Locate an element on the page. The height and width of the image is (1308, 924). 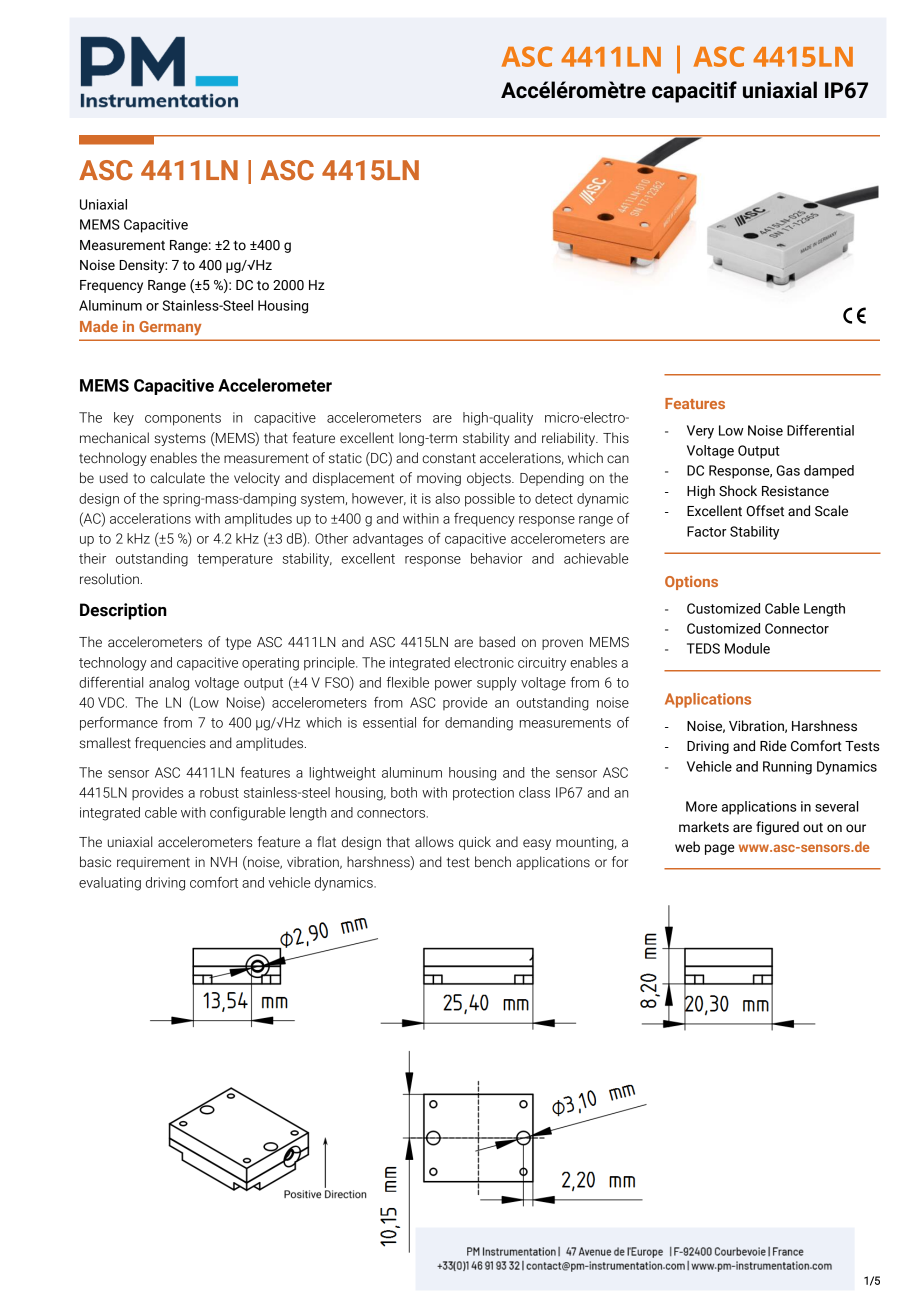
bench is located at coordinates (493, 862).
